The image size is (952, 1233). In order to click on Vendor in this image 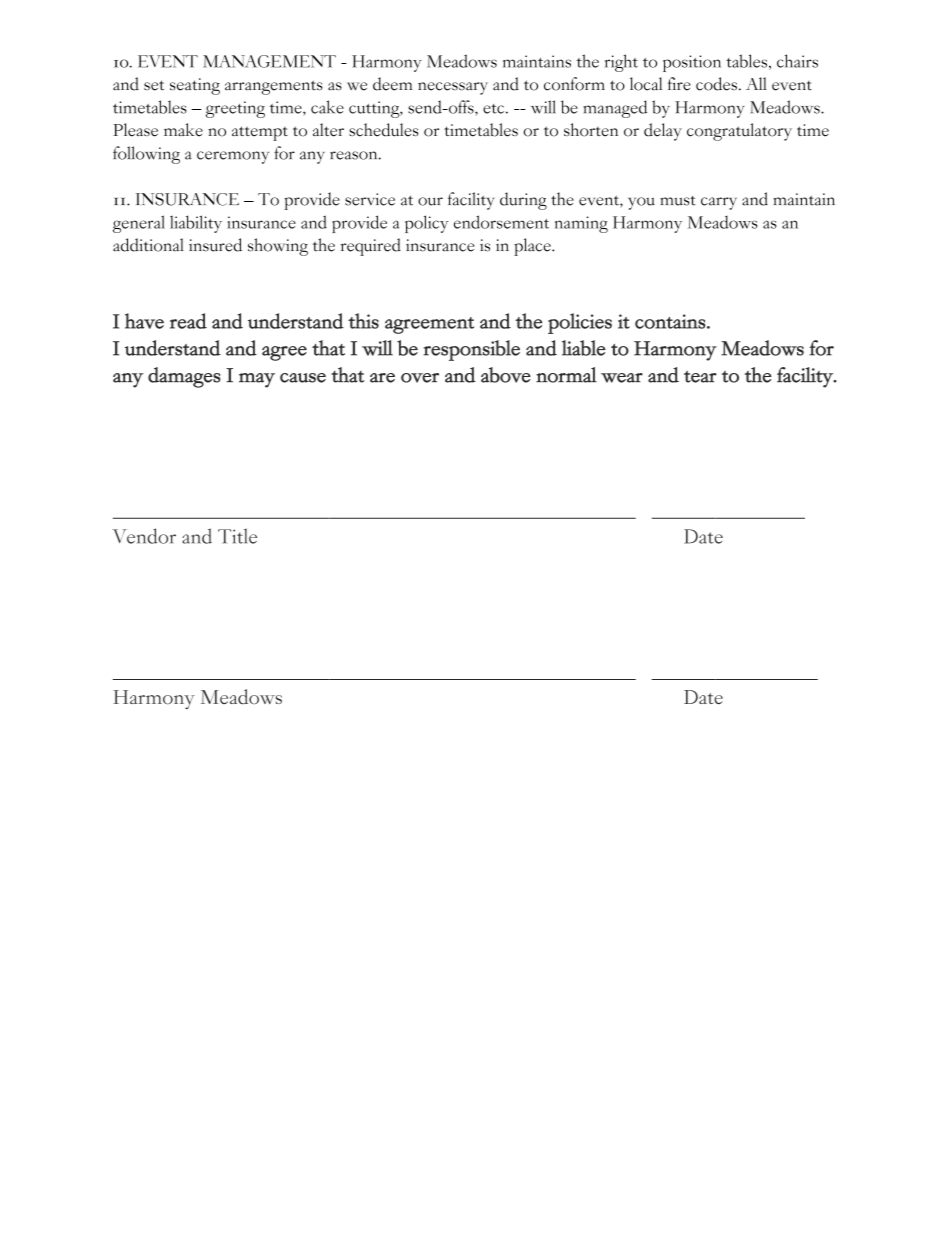, I will do `click(144, 536)`.
